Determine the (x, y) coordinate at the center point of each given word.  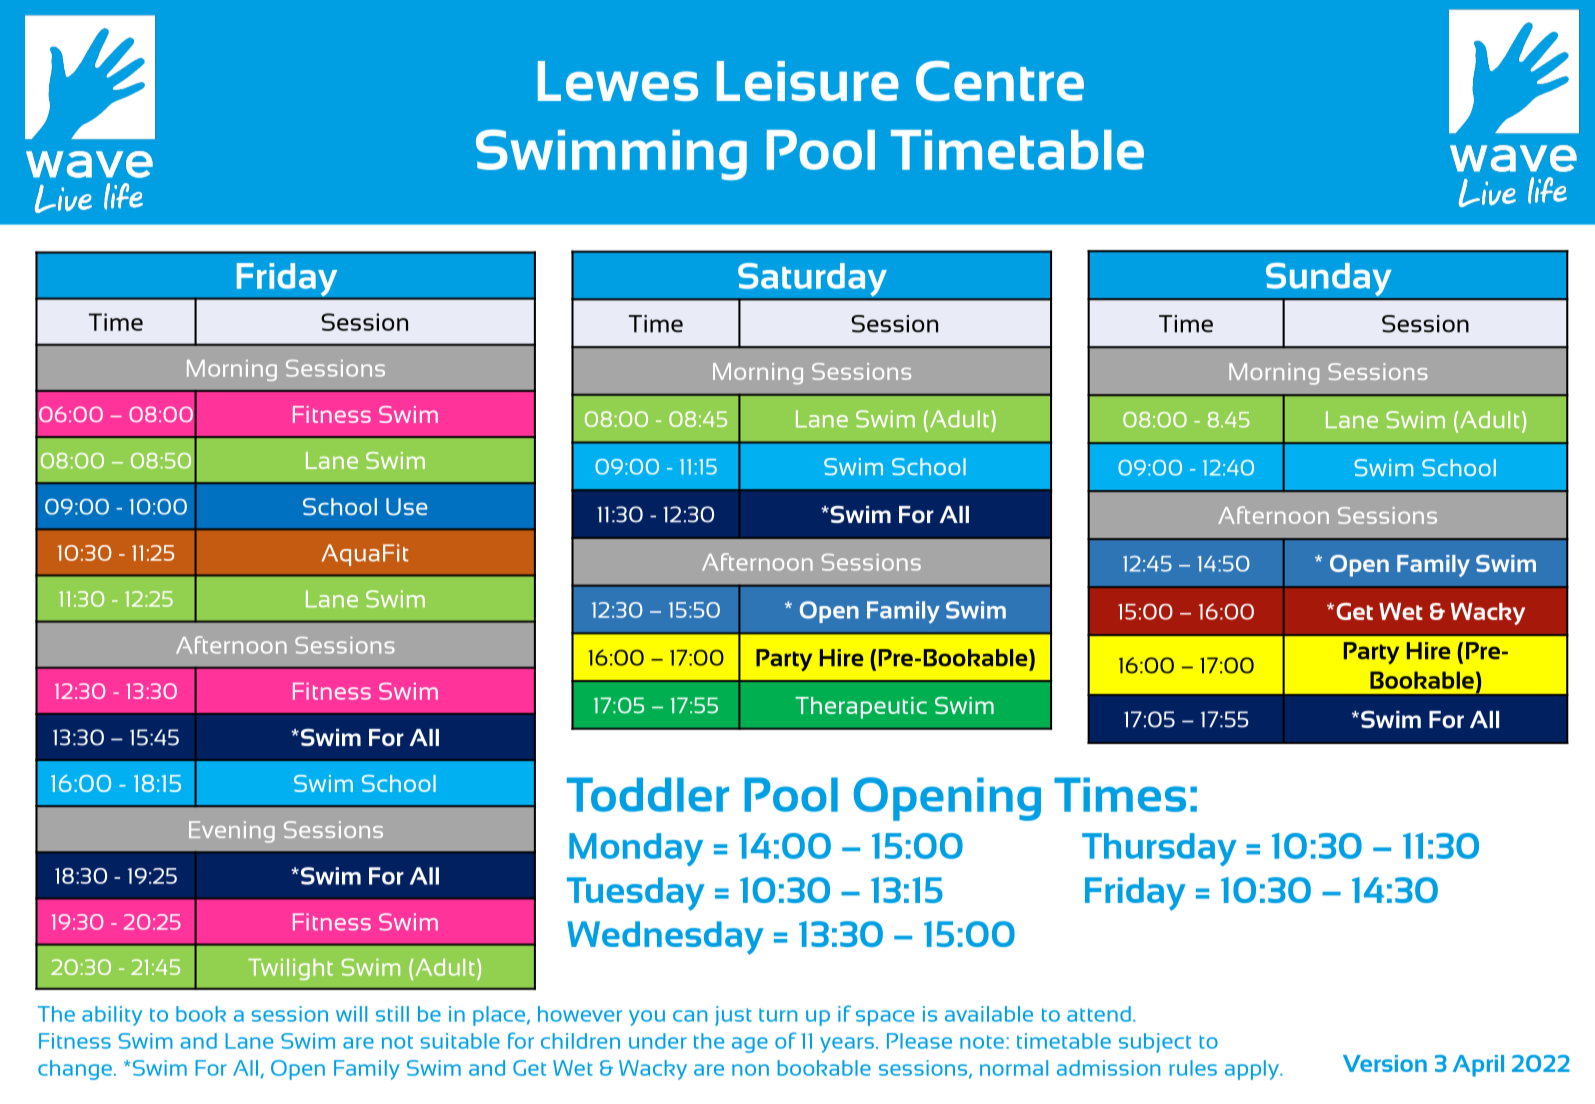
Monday (636, 849)
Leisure (808, 81)
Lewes (618, 81)
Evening (232, 832)
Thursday (1159, 850)
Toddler (648, 794)
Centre (1000, 81)
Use (406, 507)
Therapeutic (861, 708)
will (351, 1014)
